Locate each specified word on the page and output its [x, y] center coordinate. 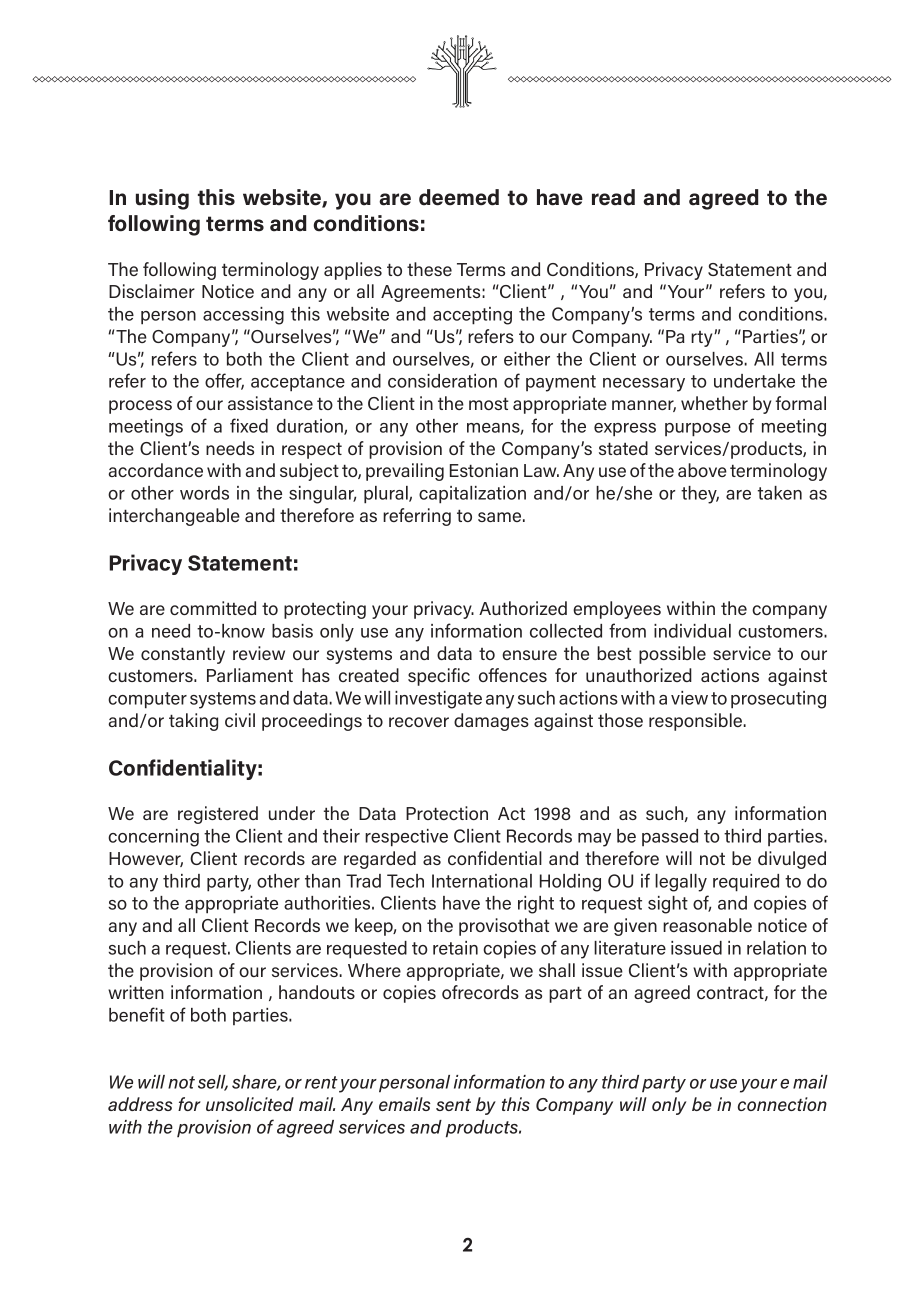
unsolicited [250, 1104]
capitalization [472, 495]
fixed [249, 425]
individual [692, 631]
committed [213, 608]
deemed [459, 197]
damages [491, 722]
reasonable [707, 925]
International [482, 881]
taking [193, 722]
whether [714, 403]
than [322, 881]
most [489, 403]
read [613, 197]
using [162, 199]
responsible [696, 722]
